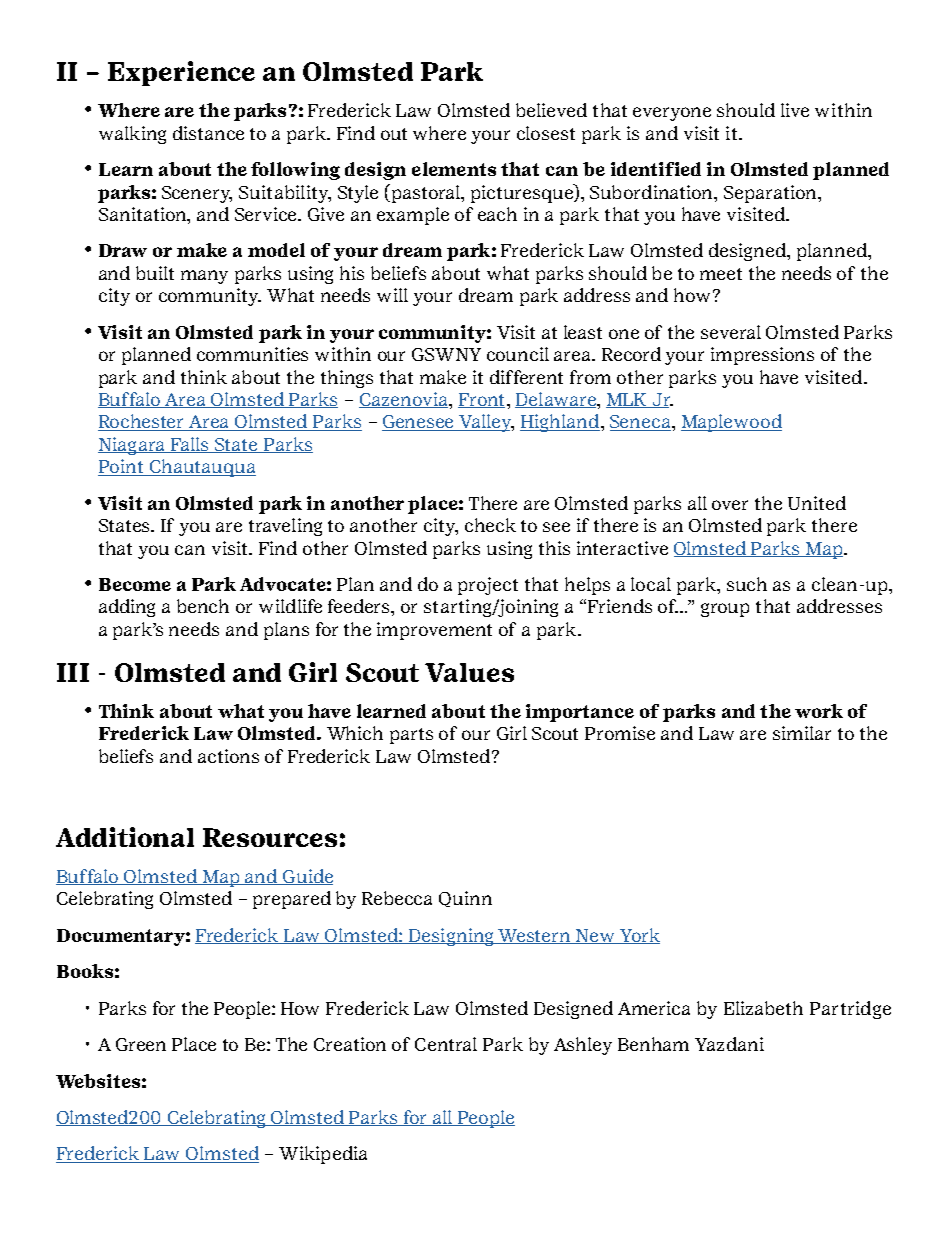  Describe the element at coordinates (434, 631) in the page. I see `improvement` at that location.
